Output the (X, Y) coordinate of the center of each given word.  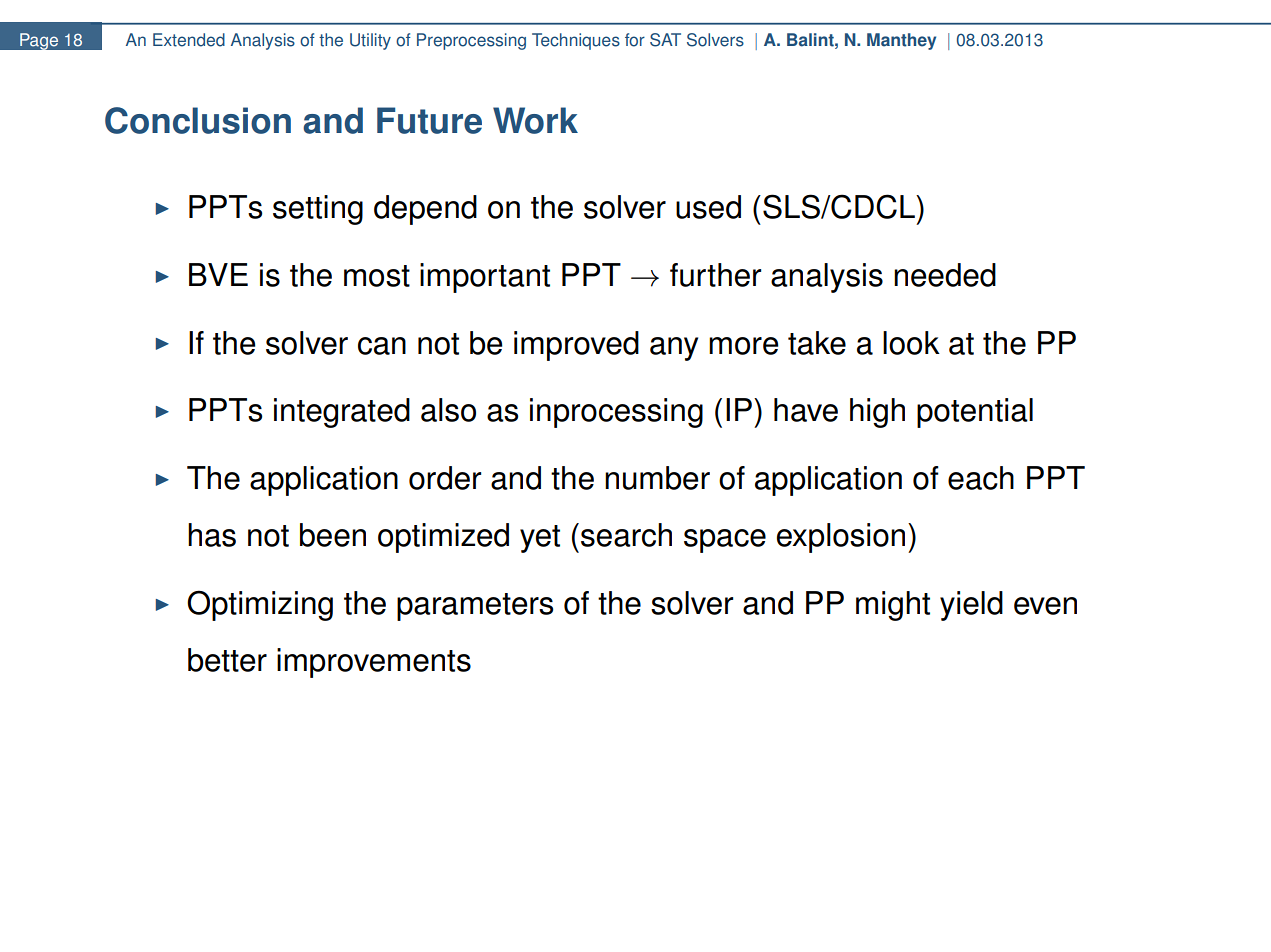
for (635, 40)
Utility (370, 41)
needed (945, 275)
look (911, 343)
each (981, 478)
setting (318, 210)
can (382, 346)
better (227, 660)
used (708, 207)
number (657, 478)
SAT (665, 40)
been (333, 535)
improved (576, 346)
